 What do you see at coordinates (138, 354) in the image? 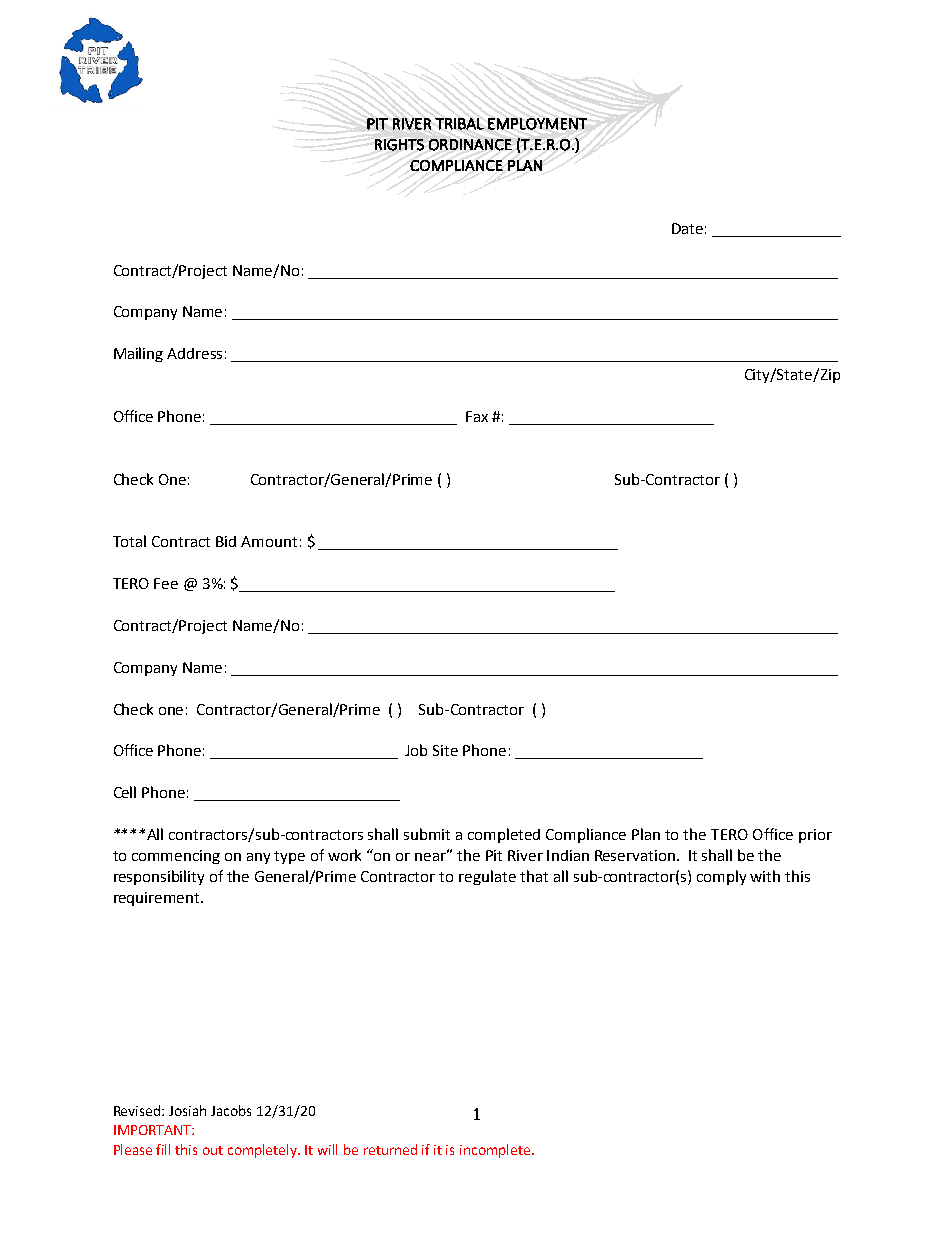
I see `Mailing` at bounding box center [138, 354].
